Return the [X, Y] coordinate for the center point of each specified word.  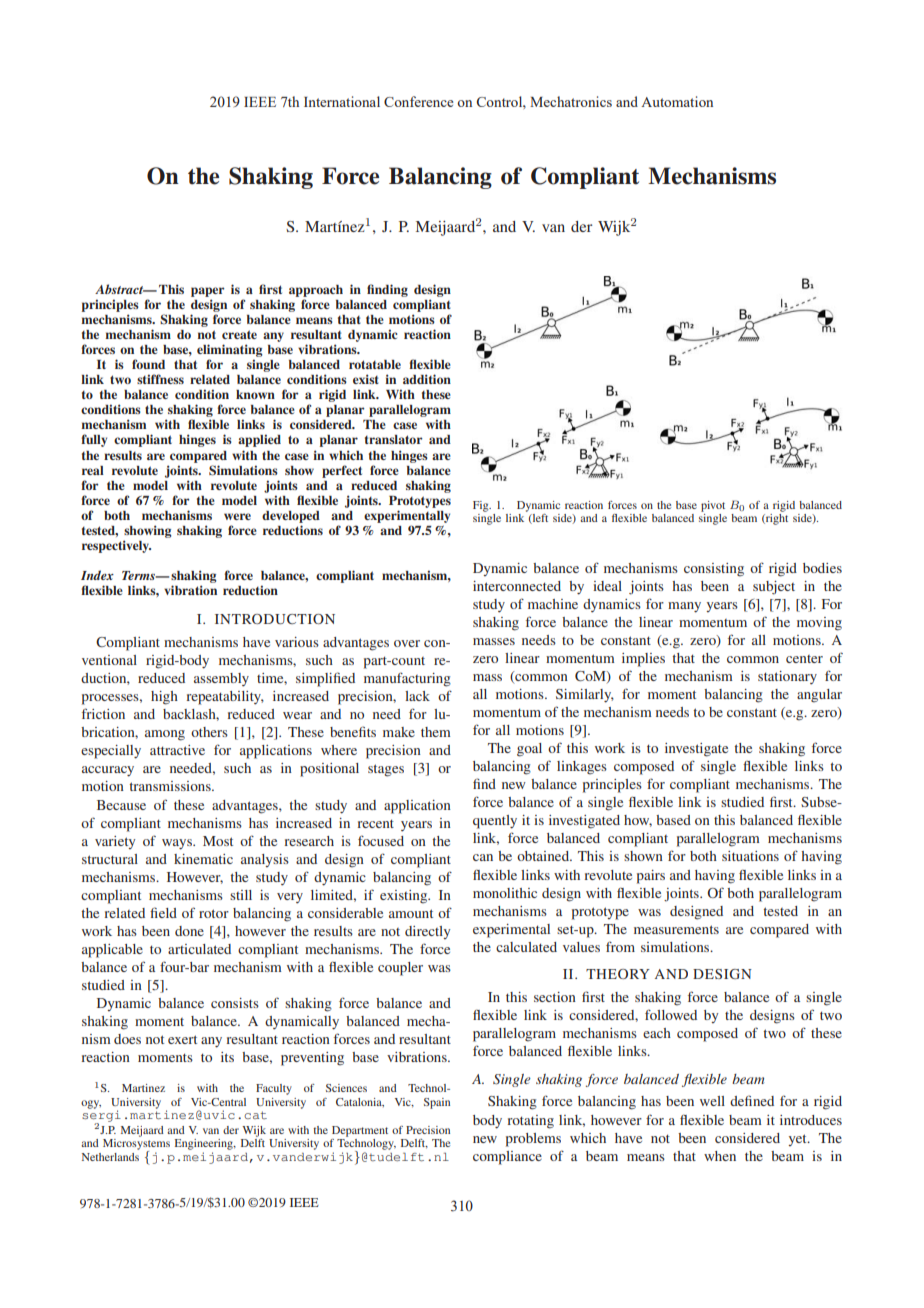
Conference [418, 101]
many [684, 607]
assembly [221, 679]
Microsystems [136, 1144]
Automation [677, 101]
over [407, 643]
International [342, 101]
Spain [437, 1103]
